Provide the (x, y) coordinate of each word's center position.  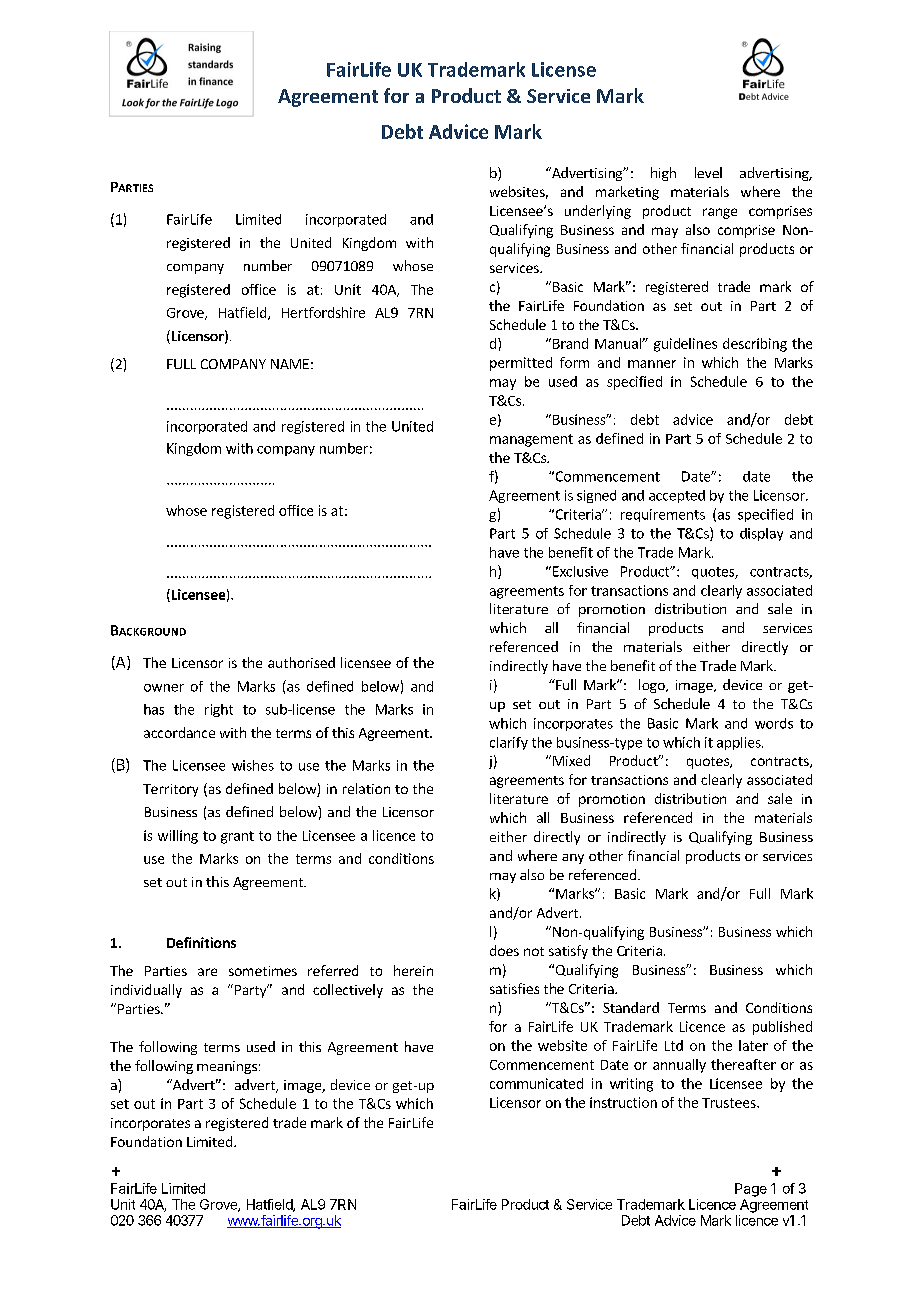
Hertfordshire (323, 312)
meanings (227, 1067)
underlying (598, 212)
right (219, 710)
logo (653, 686)
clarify (509, 743)
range (720, 213)
